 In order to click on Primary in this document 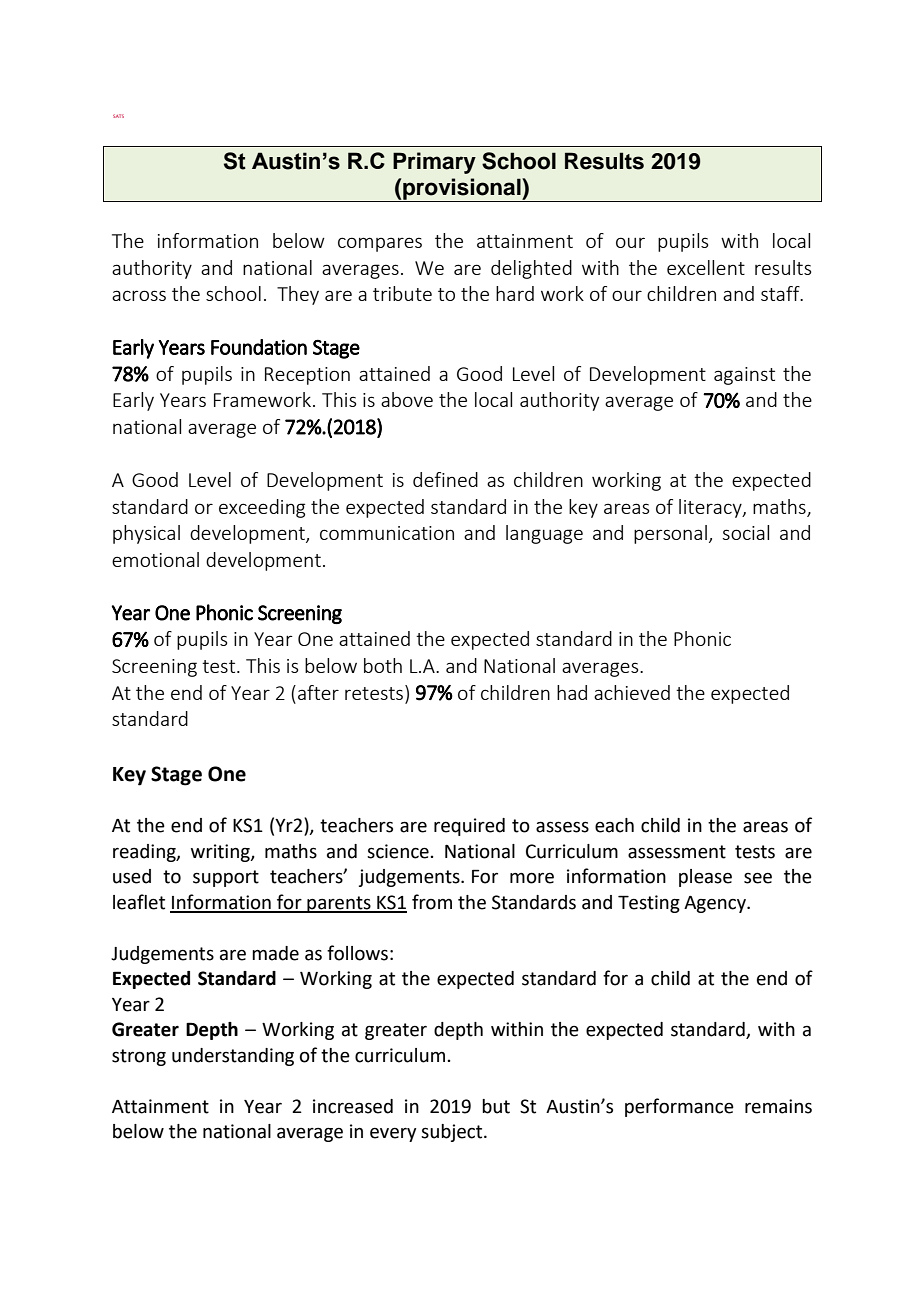, I will do `click(434, 163)`.
